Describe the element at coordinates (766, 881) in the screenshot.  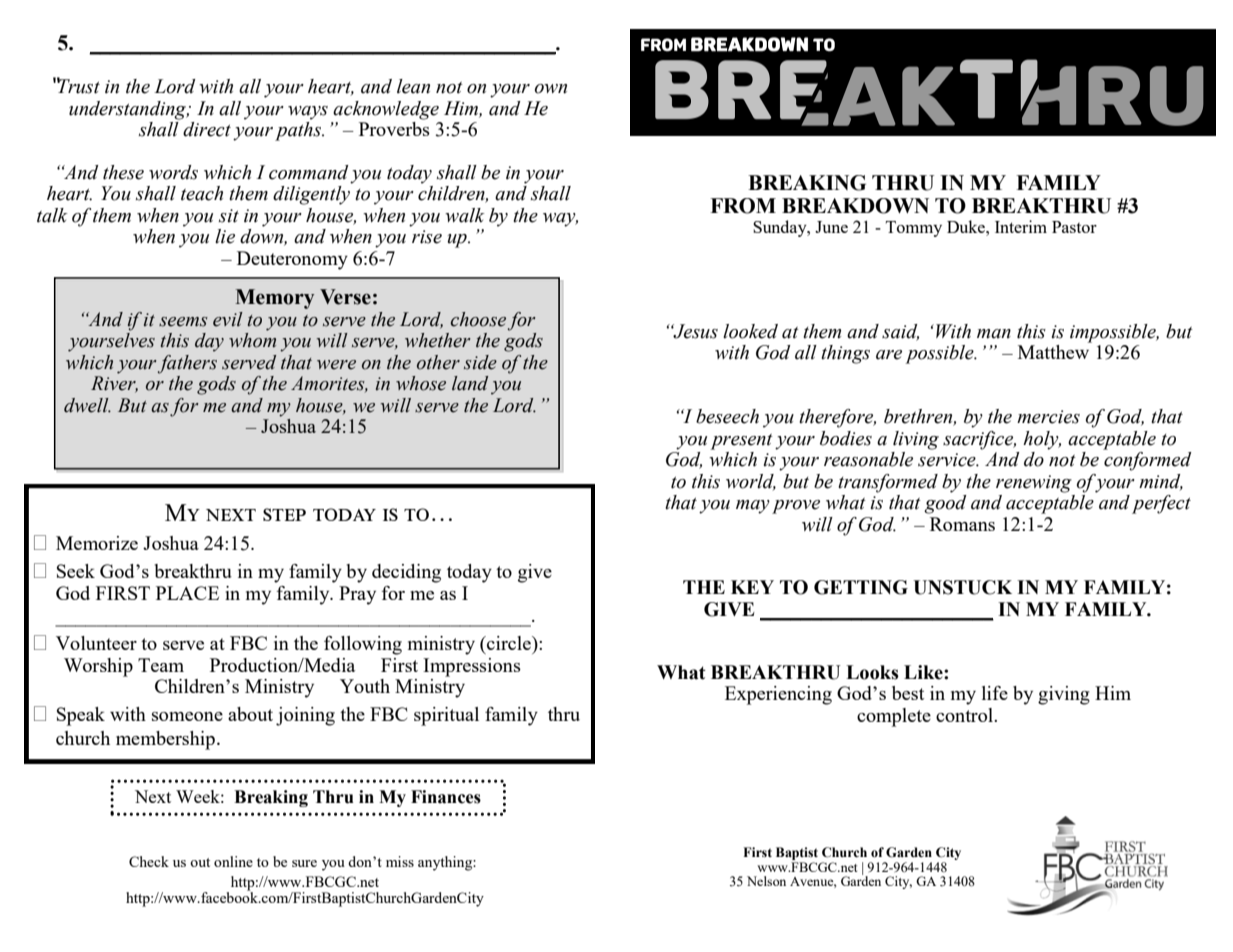
I see `Nelson` at that location.
